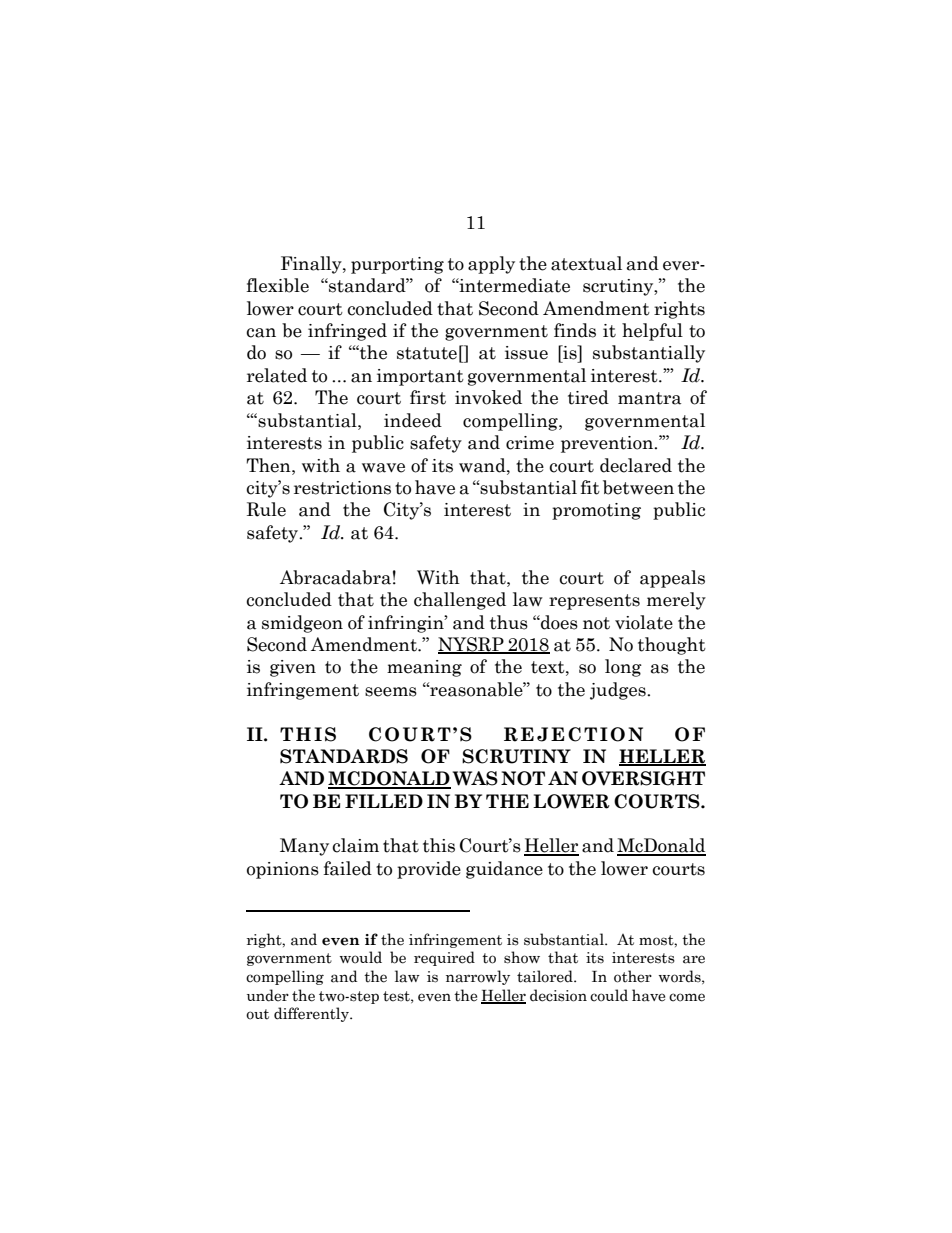 This screenshot has width=952, height=1233. I want to click on wand, so click(483, 465).
